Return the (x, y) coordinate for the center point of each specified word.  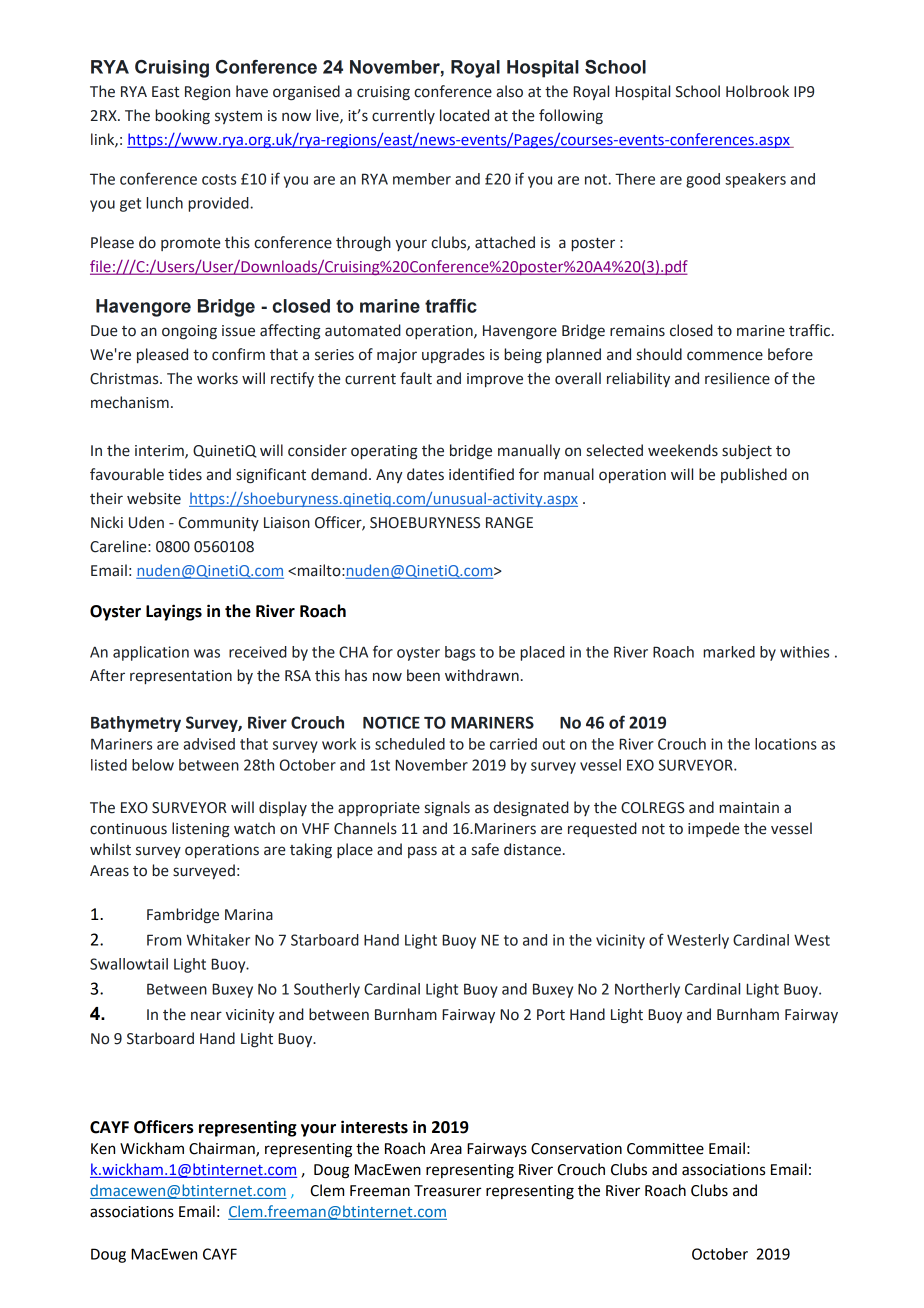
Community (219, 524)
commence (725, 356)
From (164, 940)
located (464, 115)
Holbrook (757, 91)
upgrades (453, 356)
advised (209, 744)
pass (422, 852)
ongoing (189, 332)
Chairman (223, 1149)
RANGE (509, 523)
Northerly (647, 990)
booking (182, 116)
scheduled (410, 744)
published (754, 475)
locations (786, 744)
